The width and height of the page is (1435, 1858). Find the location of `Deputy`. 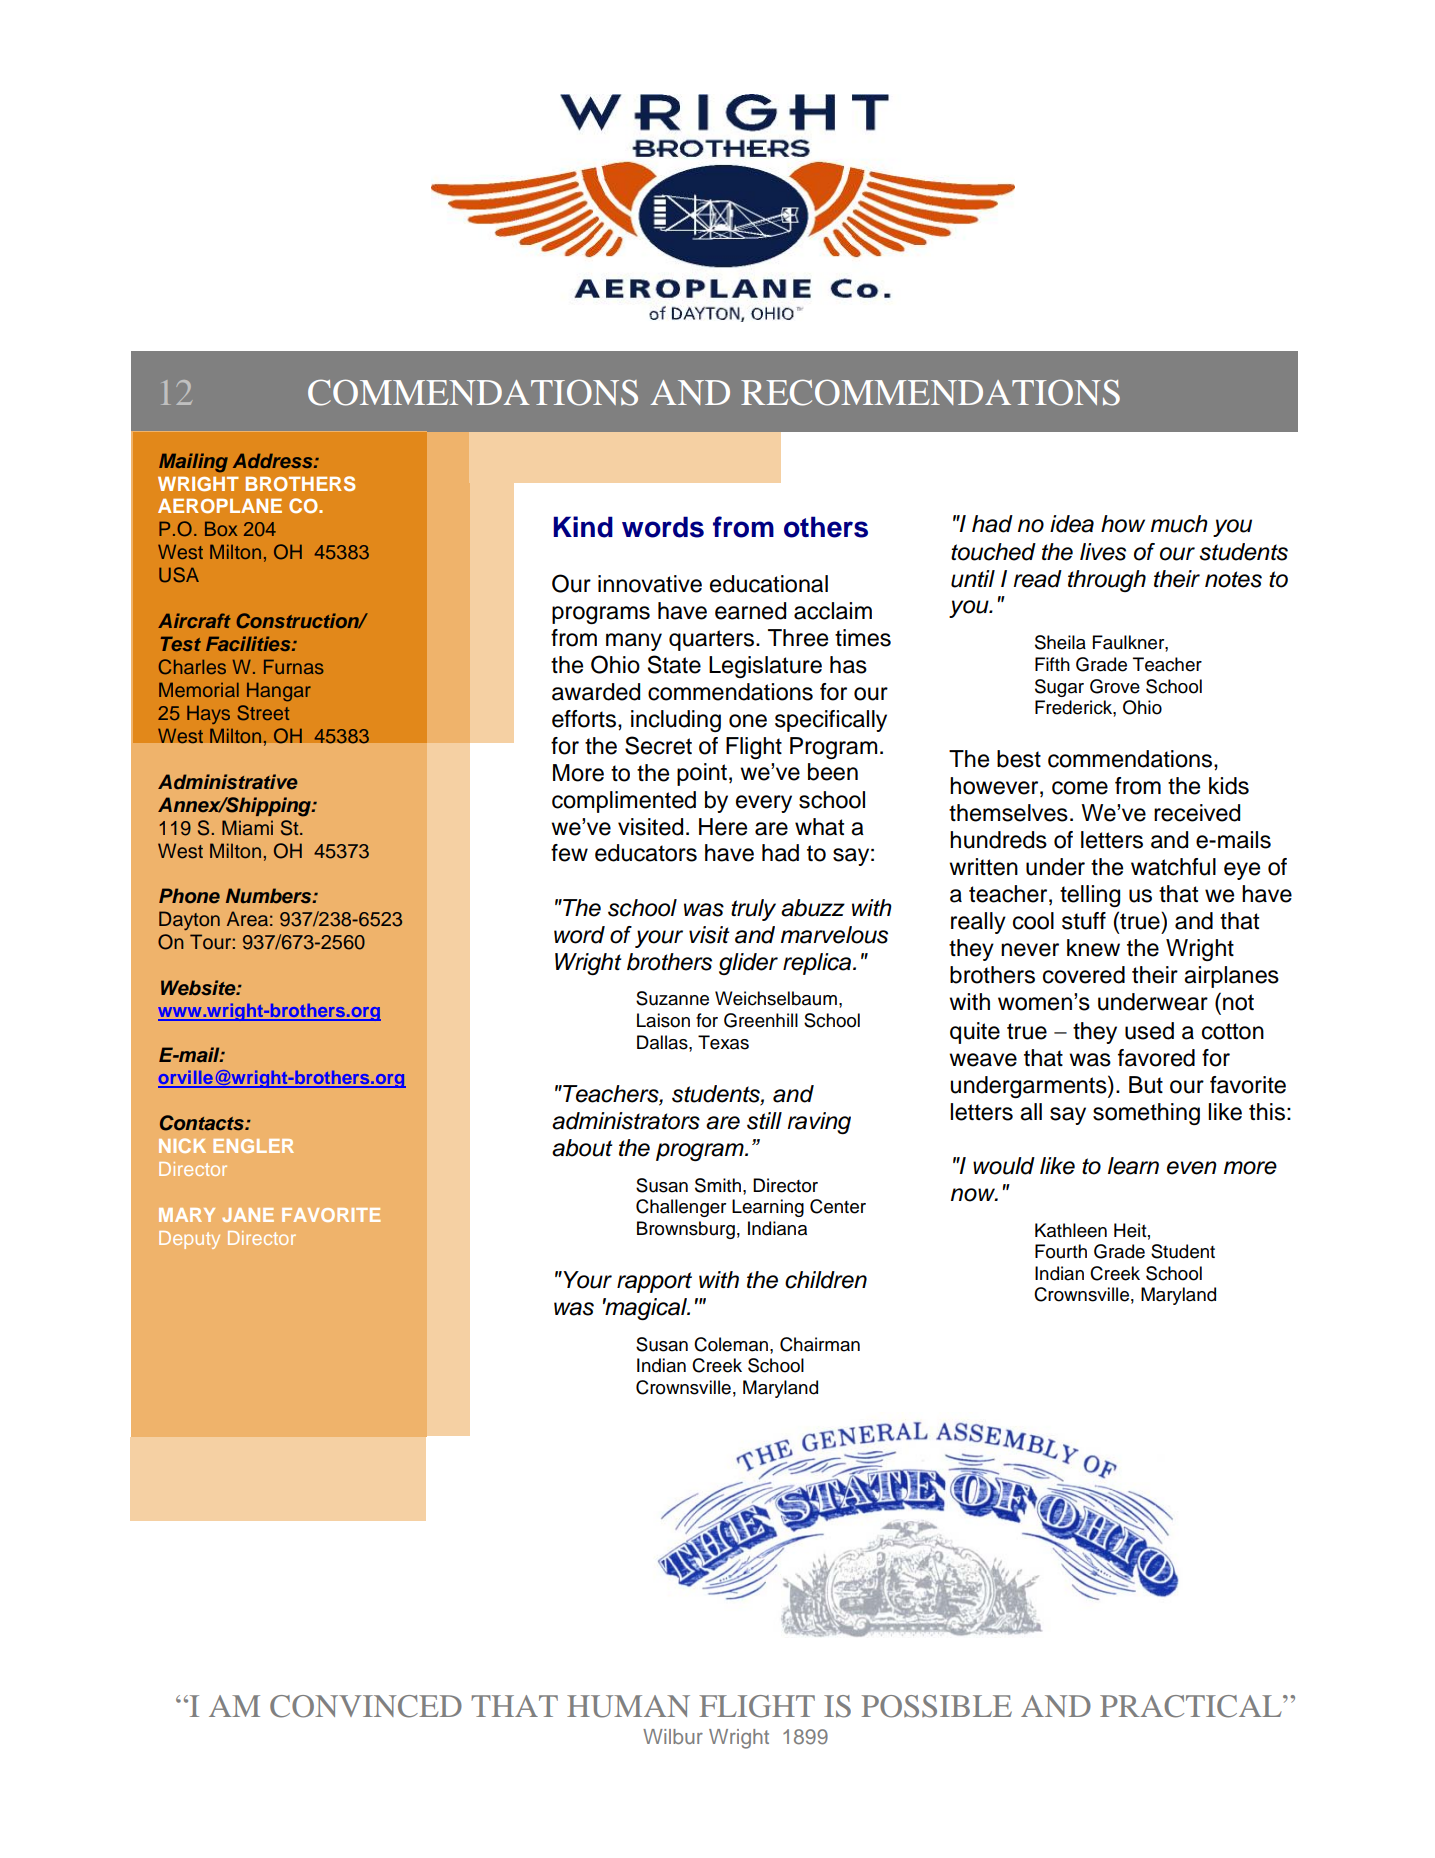

Deputy is located at coordinates (189, 1240).
